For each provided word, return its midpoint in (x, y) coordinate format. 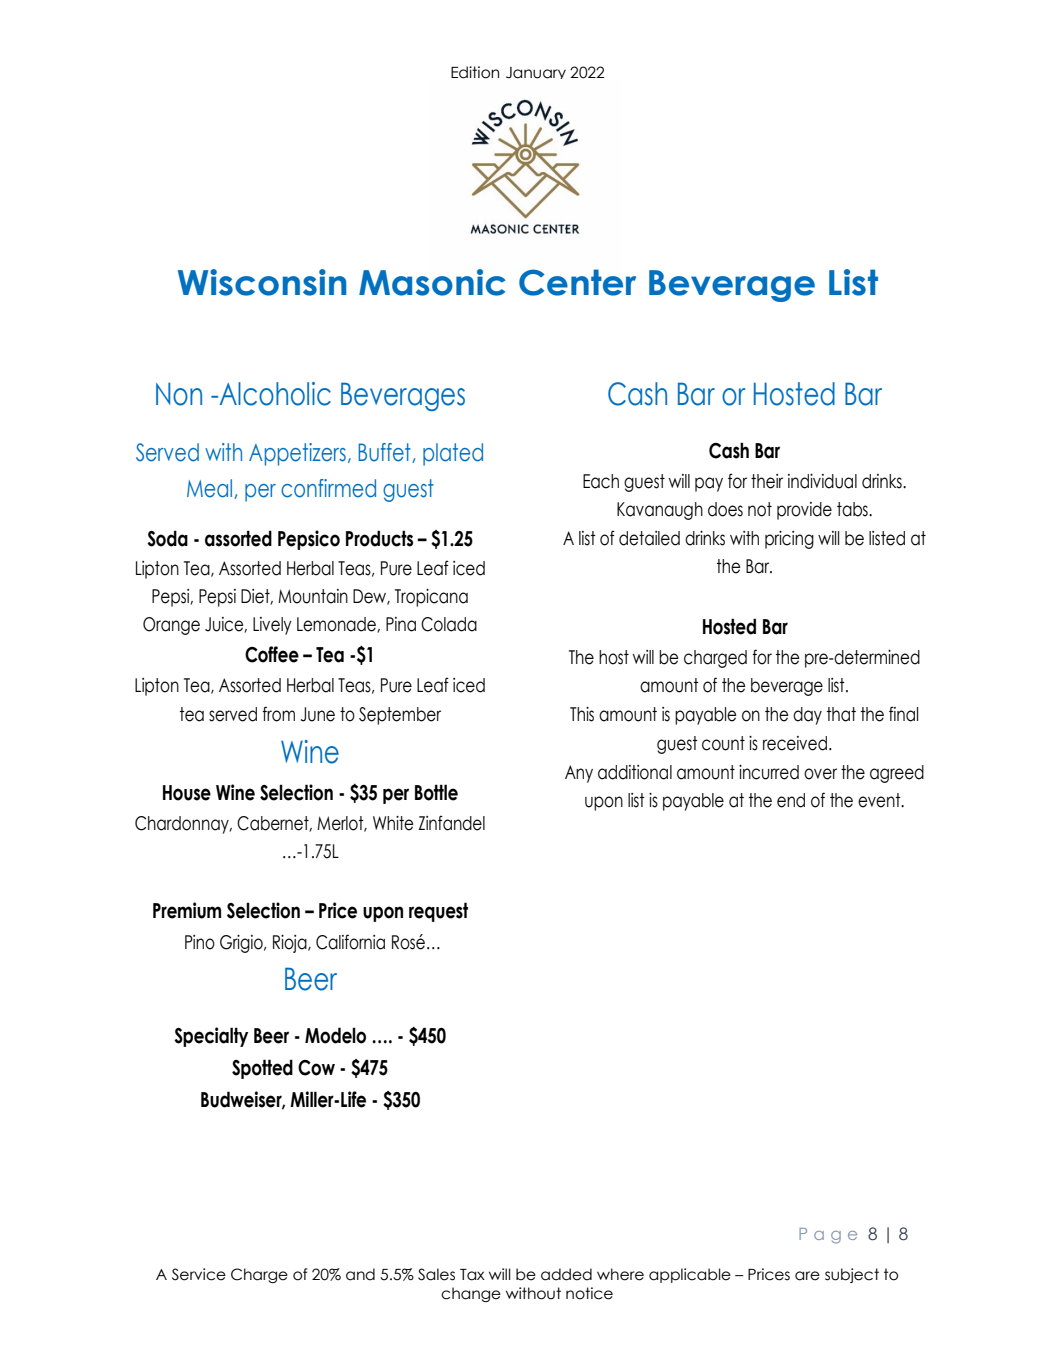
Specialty (211, 1037)
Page (828, 1236)
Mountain (313, 596)
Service (199, 1274)
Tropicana (431, 598)
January (536, 73)
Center (577, 282)
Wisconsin (262, 282)
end (791, 800)
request (438, 912)
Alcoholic (274, 394)
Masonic (432, 282)
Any (579, 774)
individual (822, 481)
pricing (789, 540)
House (187, 793)
